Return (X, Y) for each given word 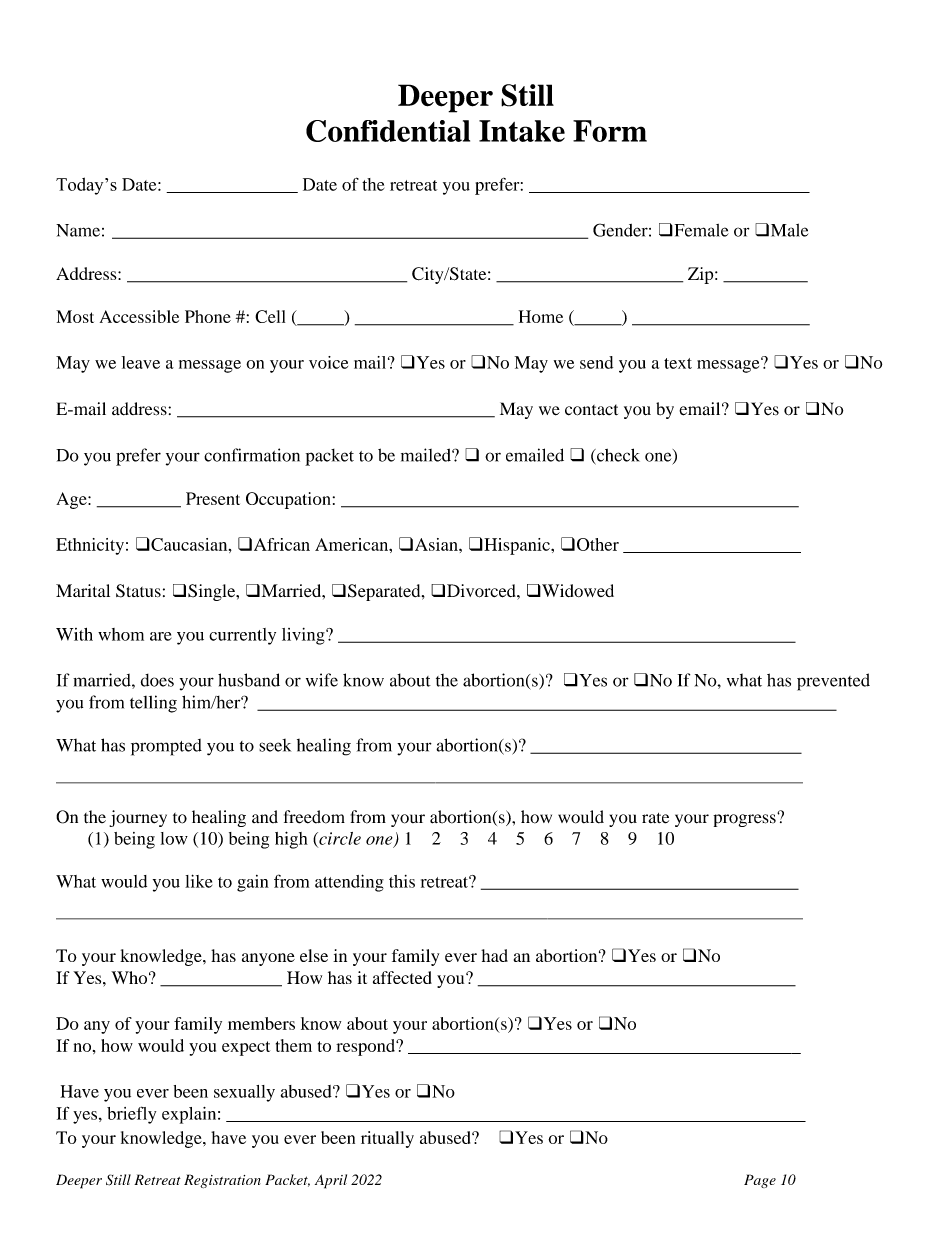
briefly (131, 1115)
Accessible (139, 316)
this (402, 881)
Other (598, 544)
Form (610, 131)
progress (745, 820)
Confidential (388, 131)
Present (213, 498)
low (174, 838)
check (617, 455)
